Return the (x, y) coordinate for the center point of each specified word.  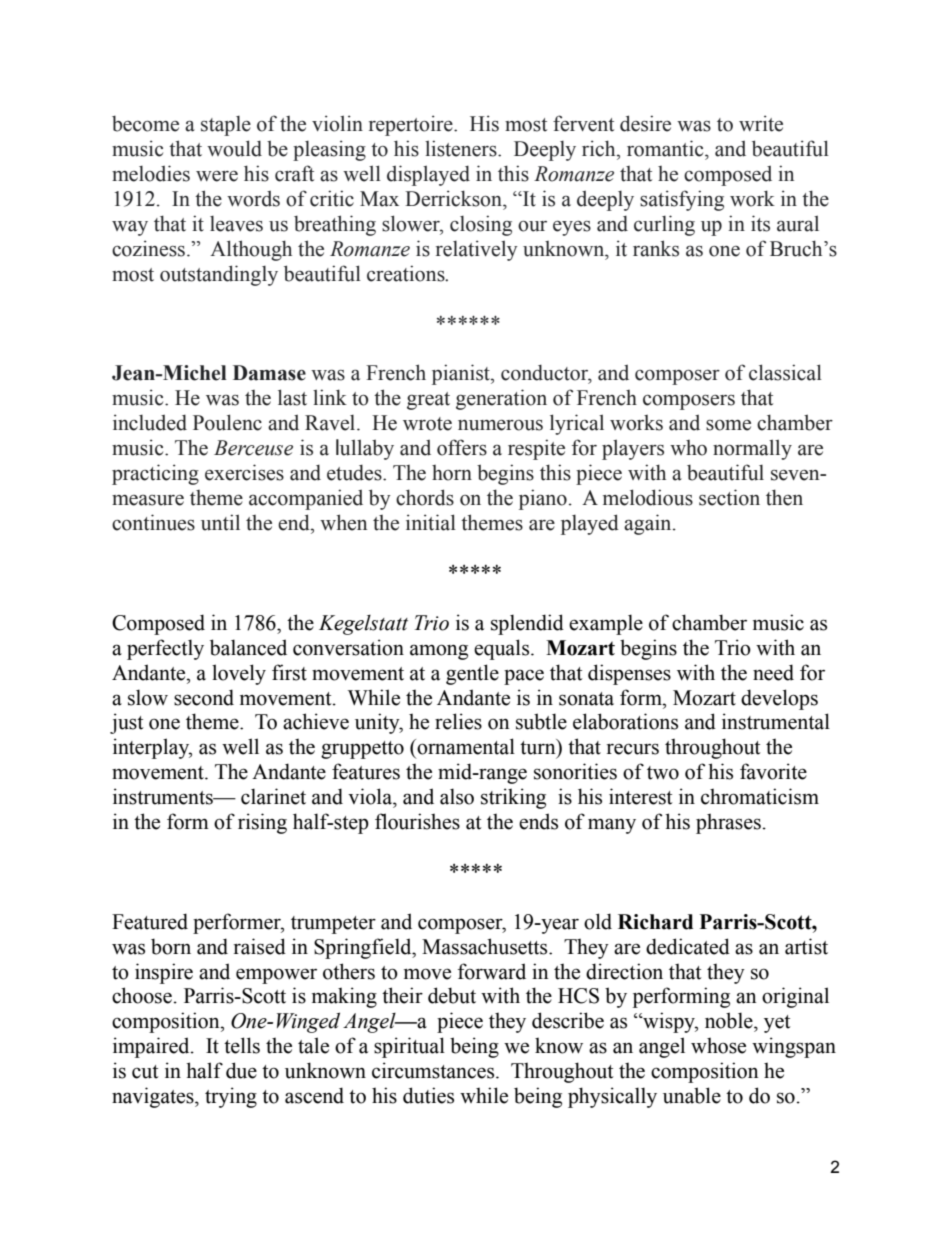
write (761, 123)
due (241, 1070)
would (234, 148)
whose (718, 1045)
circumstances (434, 1070)
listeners (462, 148)
